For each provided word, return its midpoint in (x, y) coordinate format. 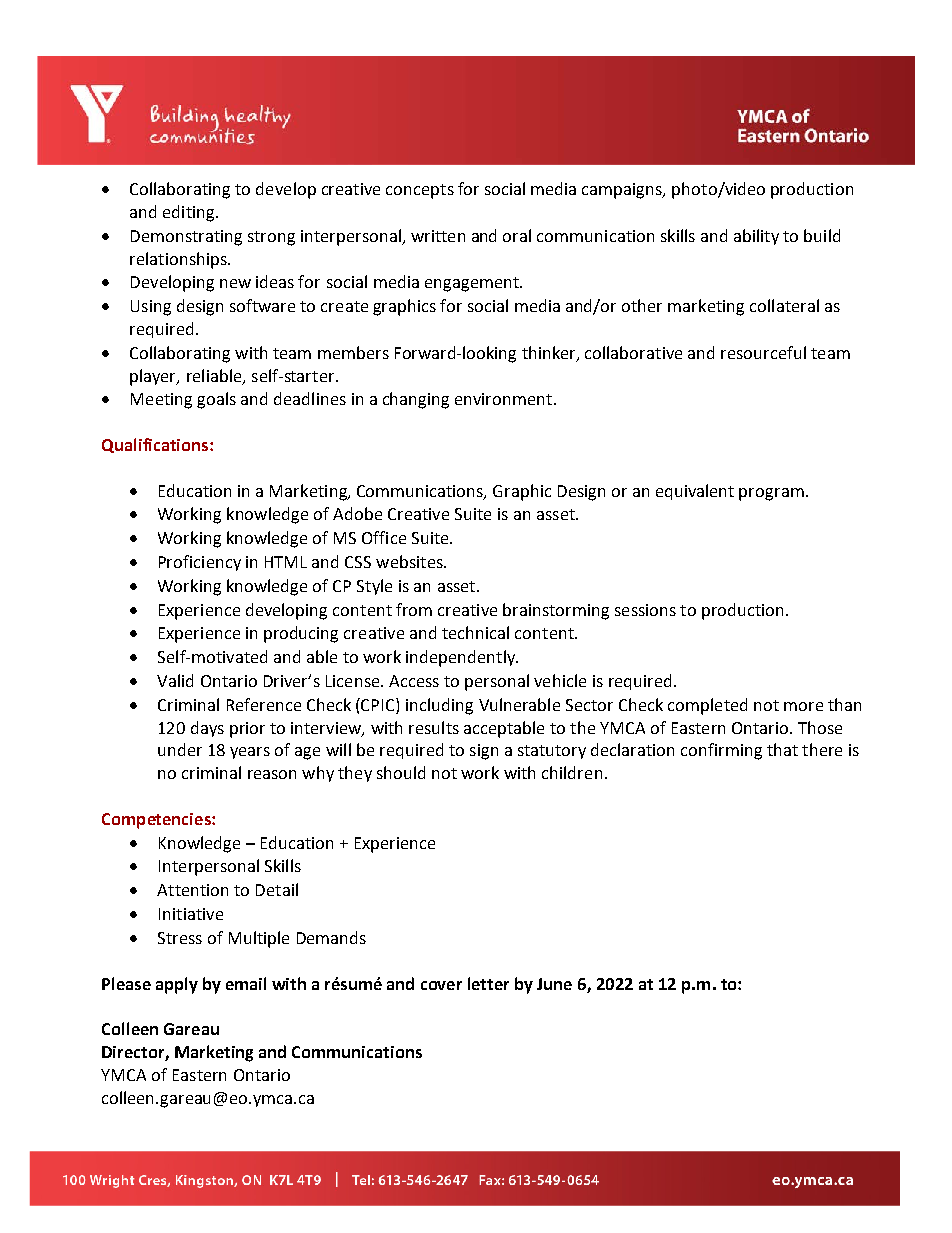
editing (190, 213)
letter (488, 983)
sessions (645, 610)
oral (517, 235)
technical (475, 632)
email (246, 983)
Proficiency (200, 563)
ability (756, 237)
